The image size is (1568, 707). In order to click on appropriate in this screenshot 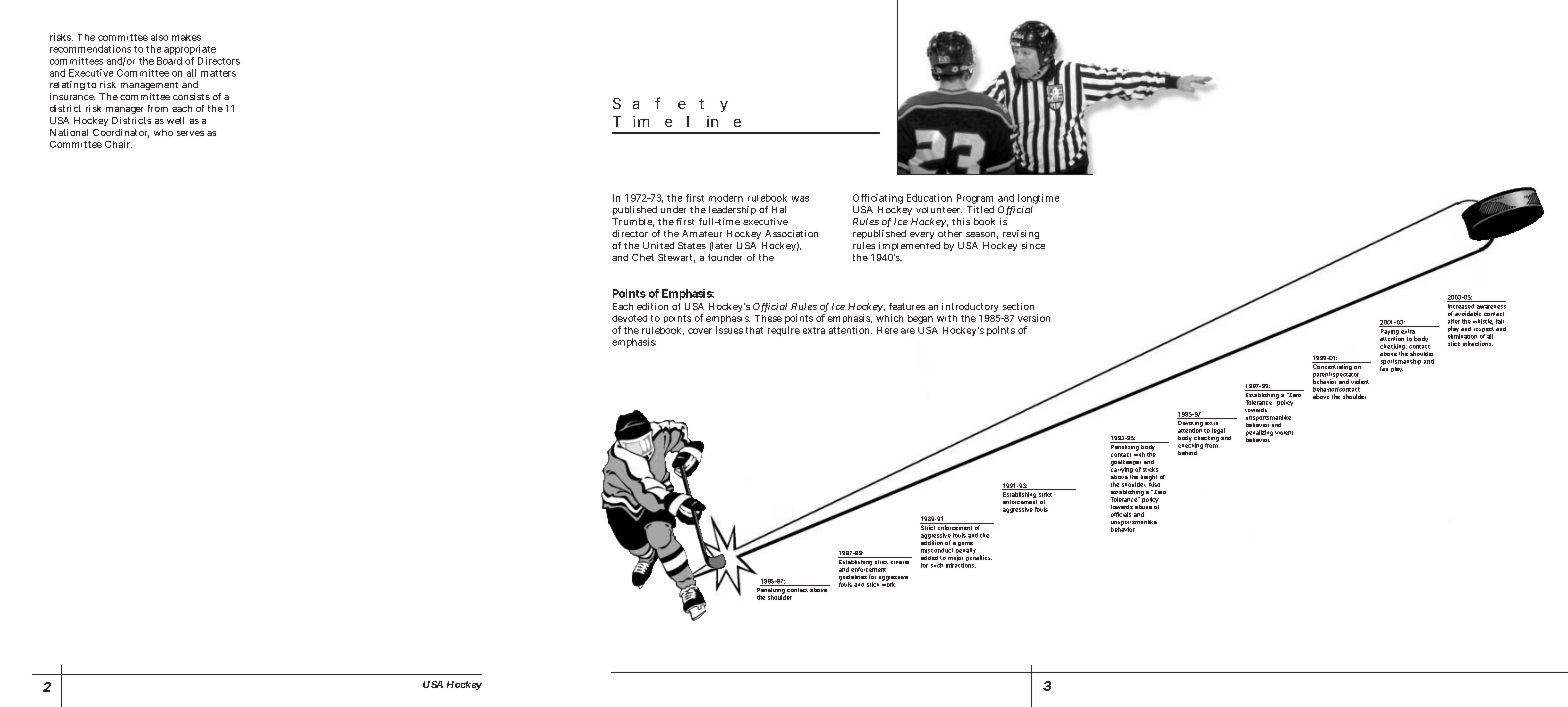, I will do `click(190, 50)`.
